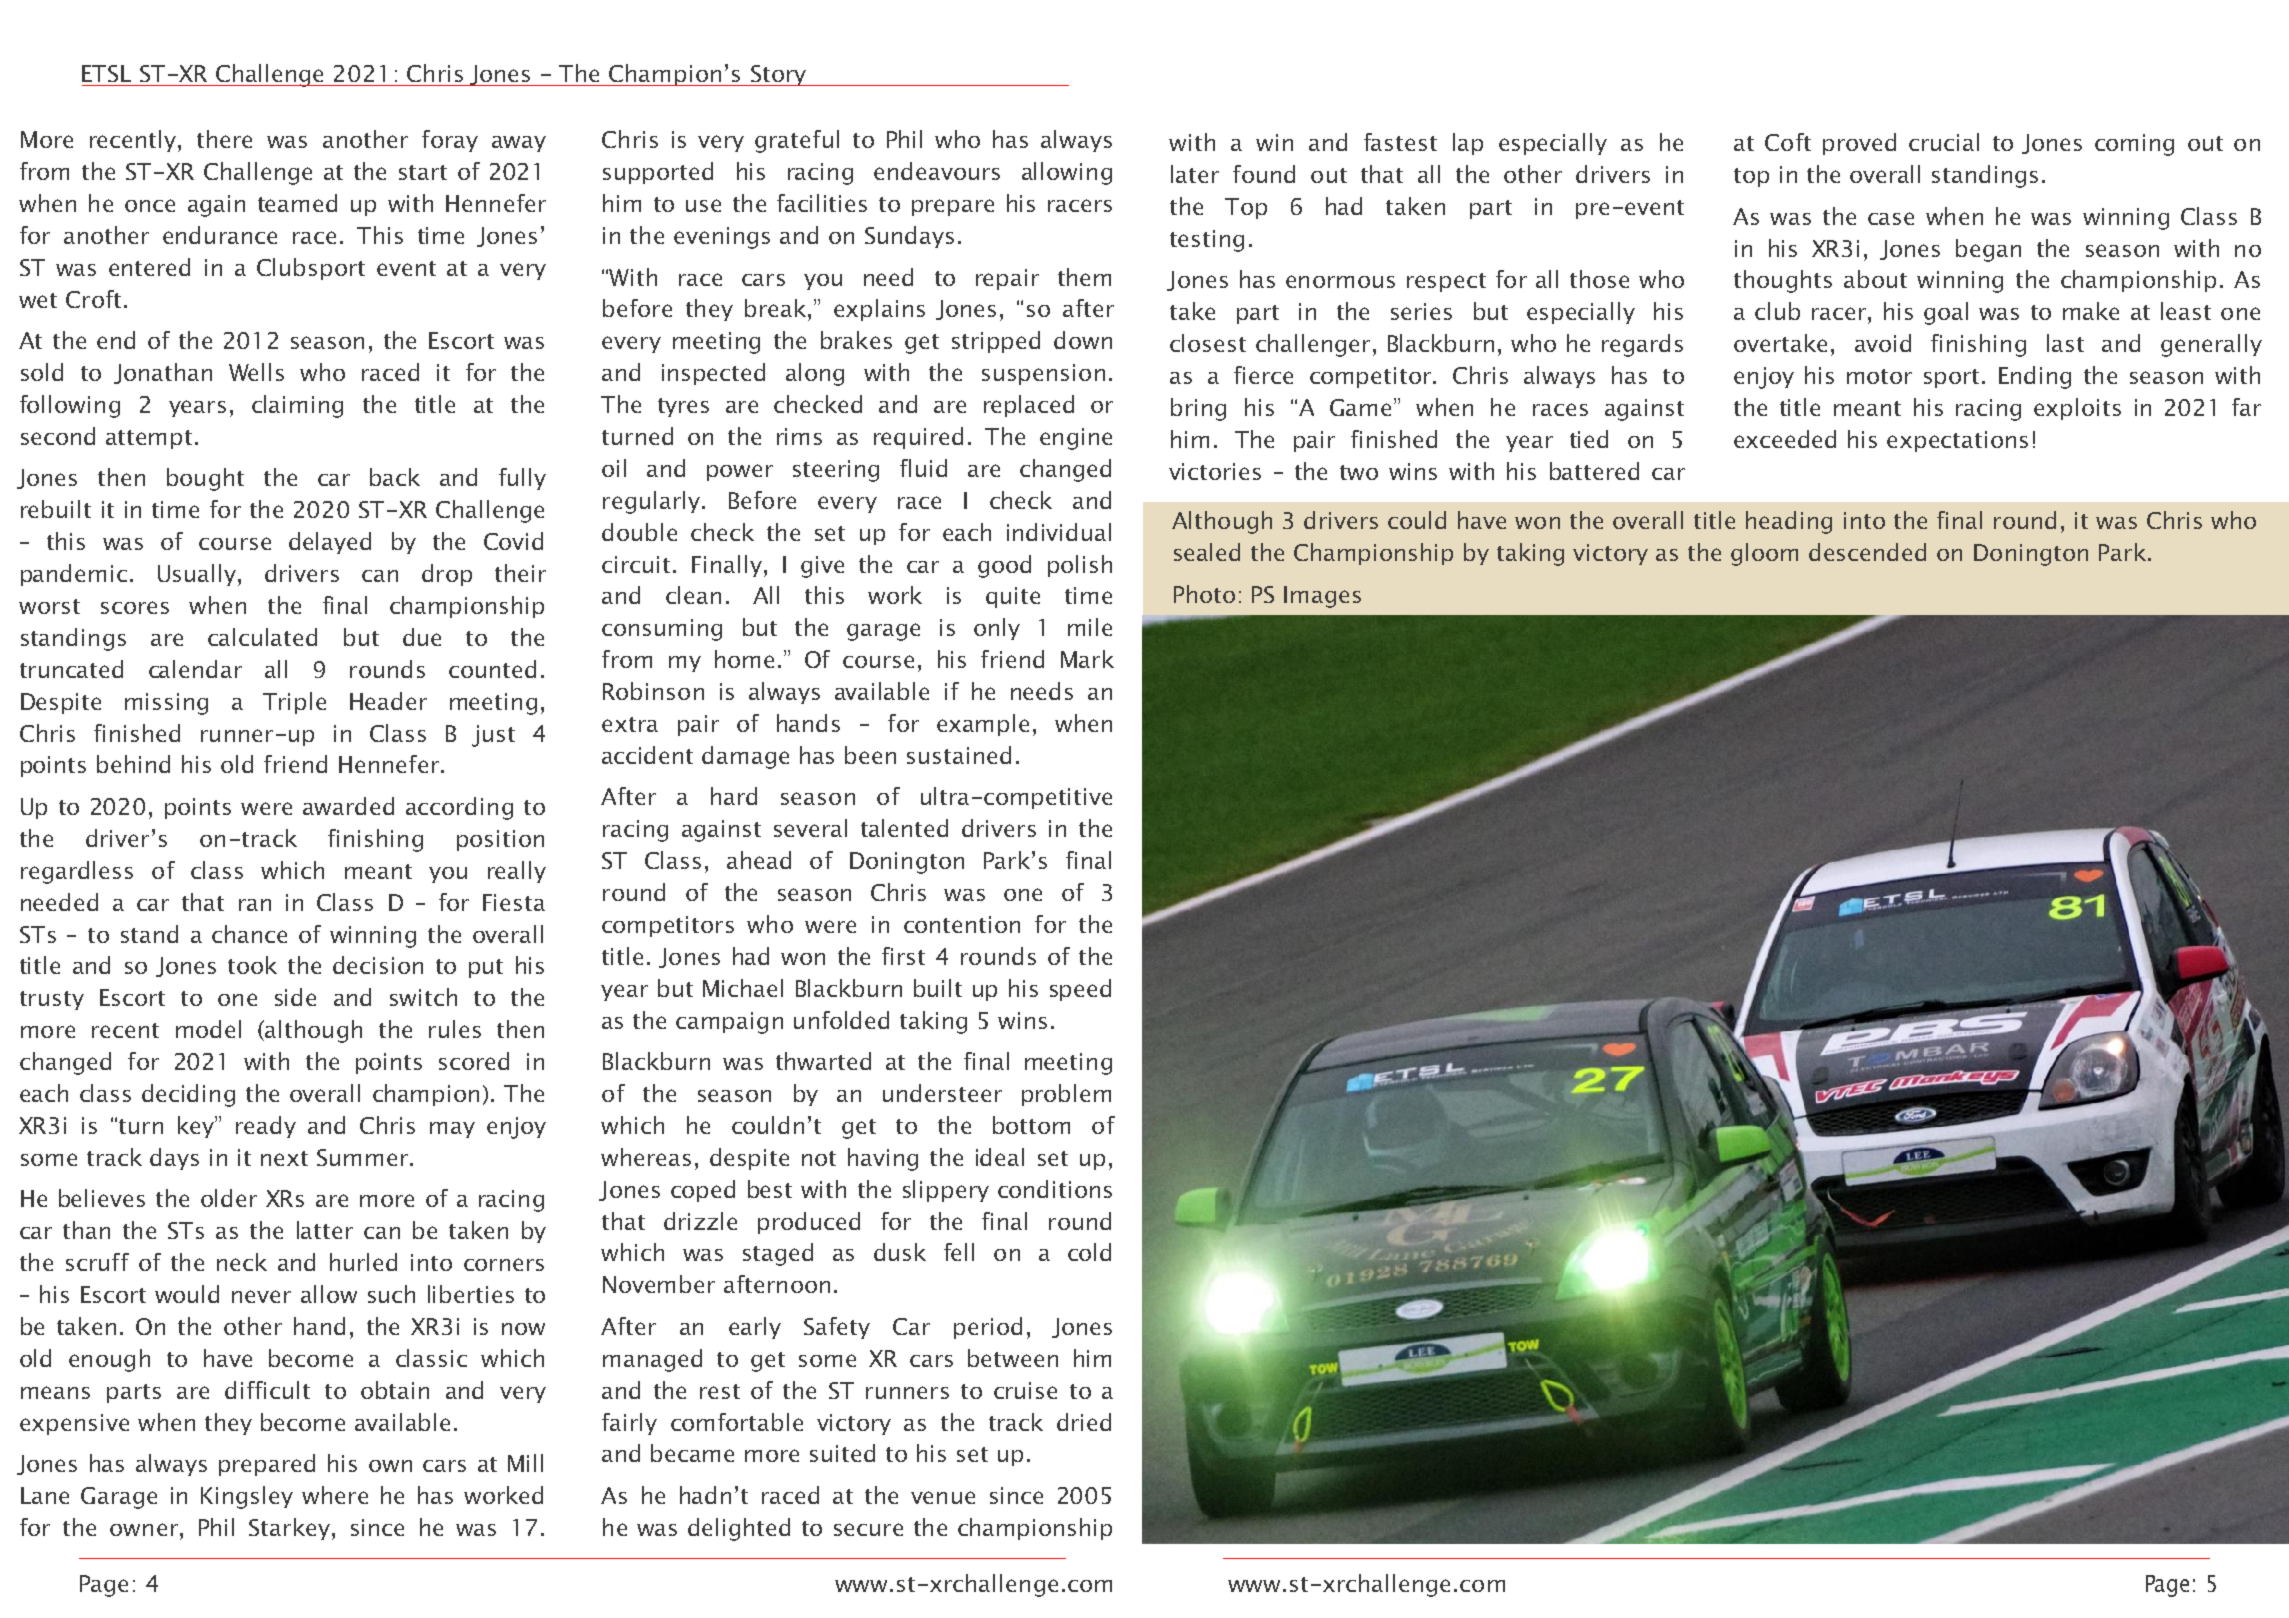 The image size is (2289, 1618). What do you see at coordinates (1080, 566) in the screenshot?
I see `polish` at bounding box center [1080, 566].
